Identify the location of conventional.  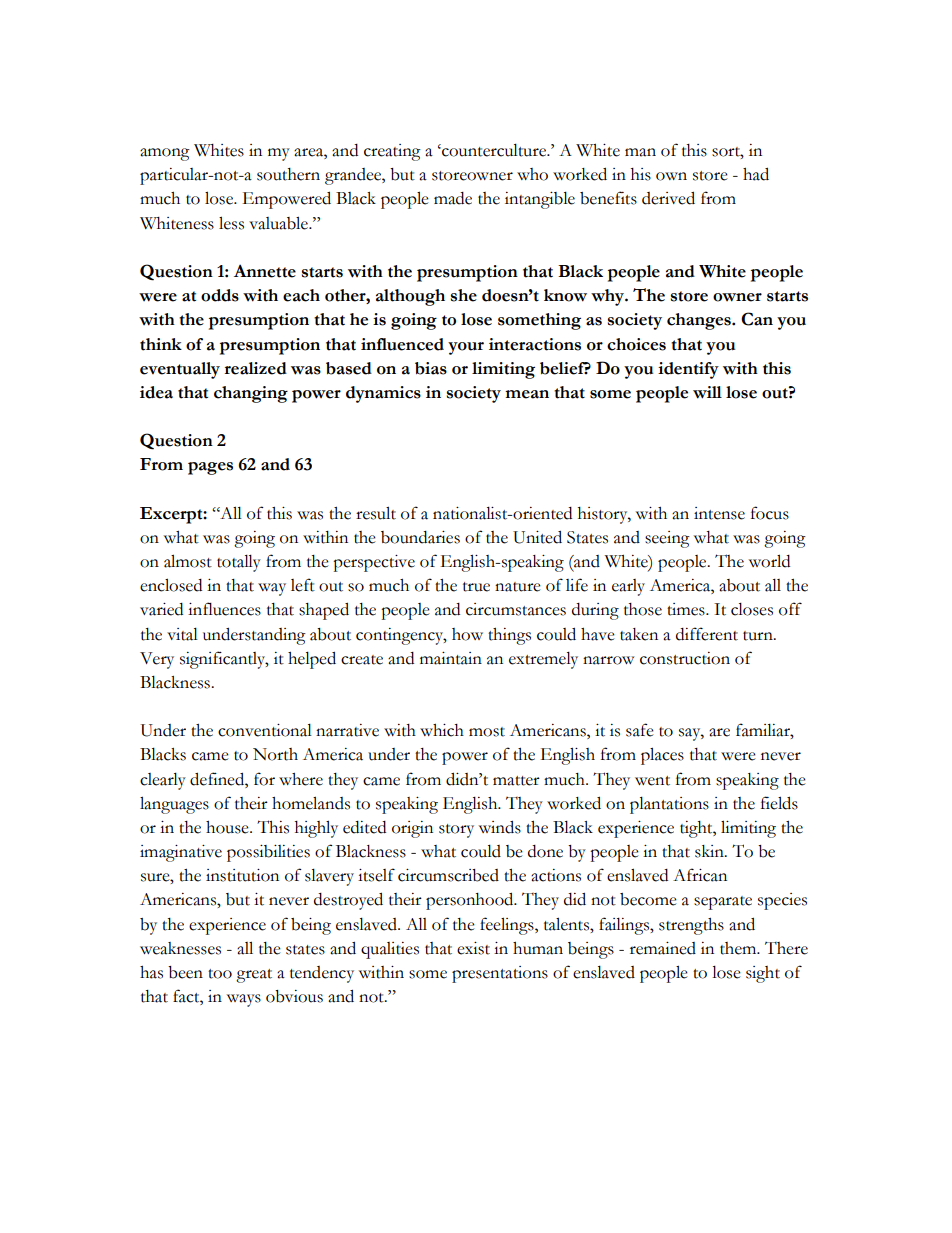
(265, 730).
